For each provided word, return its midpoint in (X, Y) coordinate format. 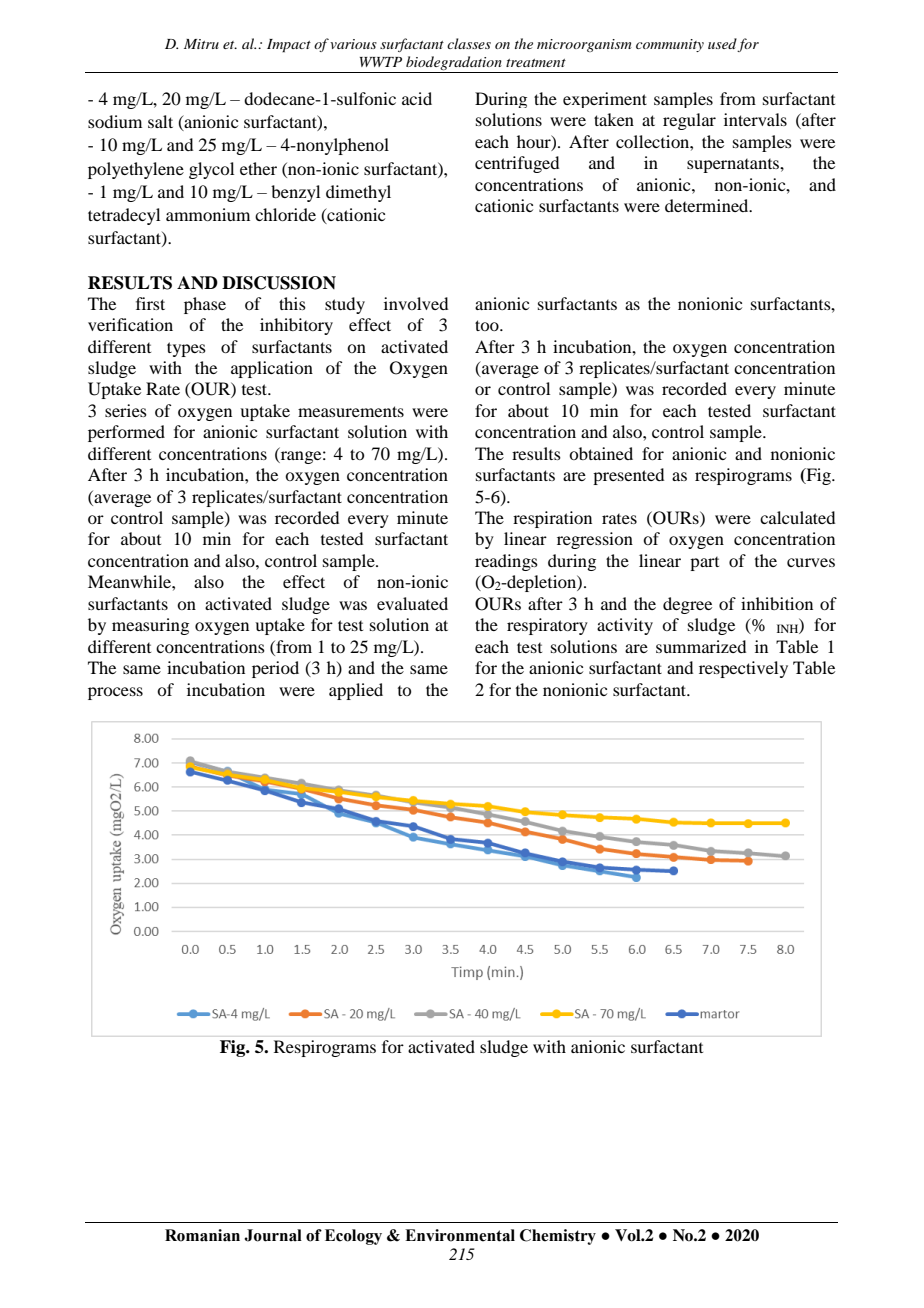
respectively (743, 669)
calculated (797, 517)
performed (126, 433)
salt (160, 121)
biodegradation (454, 64)
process (115, 693)
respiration (552, 519)
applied (356, 691)
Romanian (202, 1235)
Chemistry (558, 1237)
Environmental (460, 1235)
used (723, 45)
